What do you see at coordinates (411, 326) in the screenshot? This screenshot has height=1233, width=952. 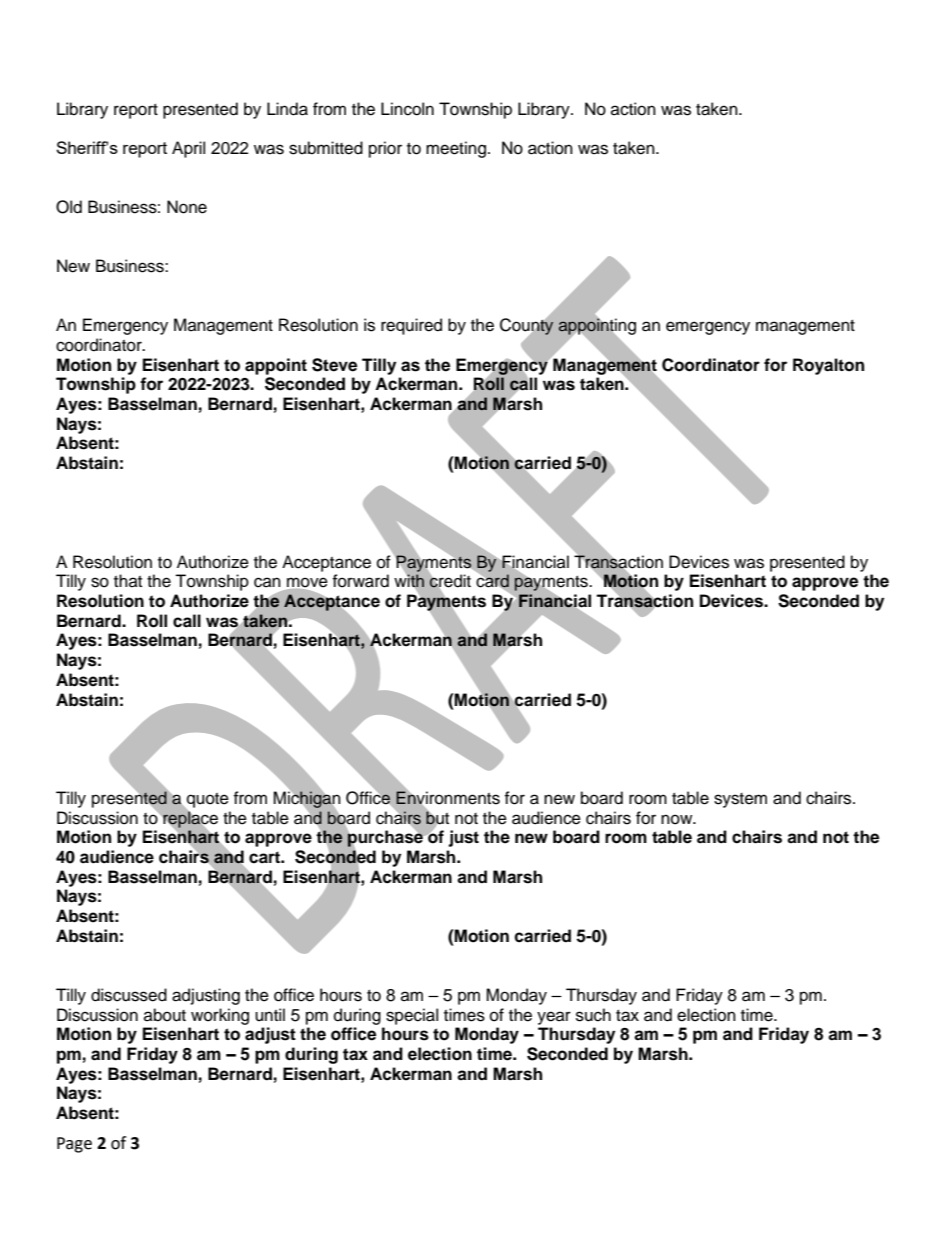 I see `required` at bounding box center [411, 326].
